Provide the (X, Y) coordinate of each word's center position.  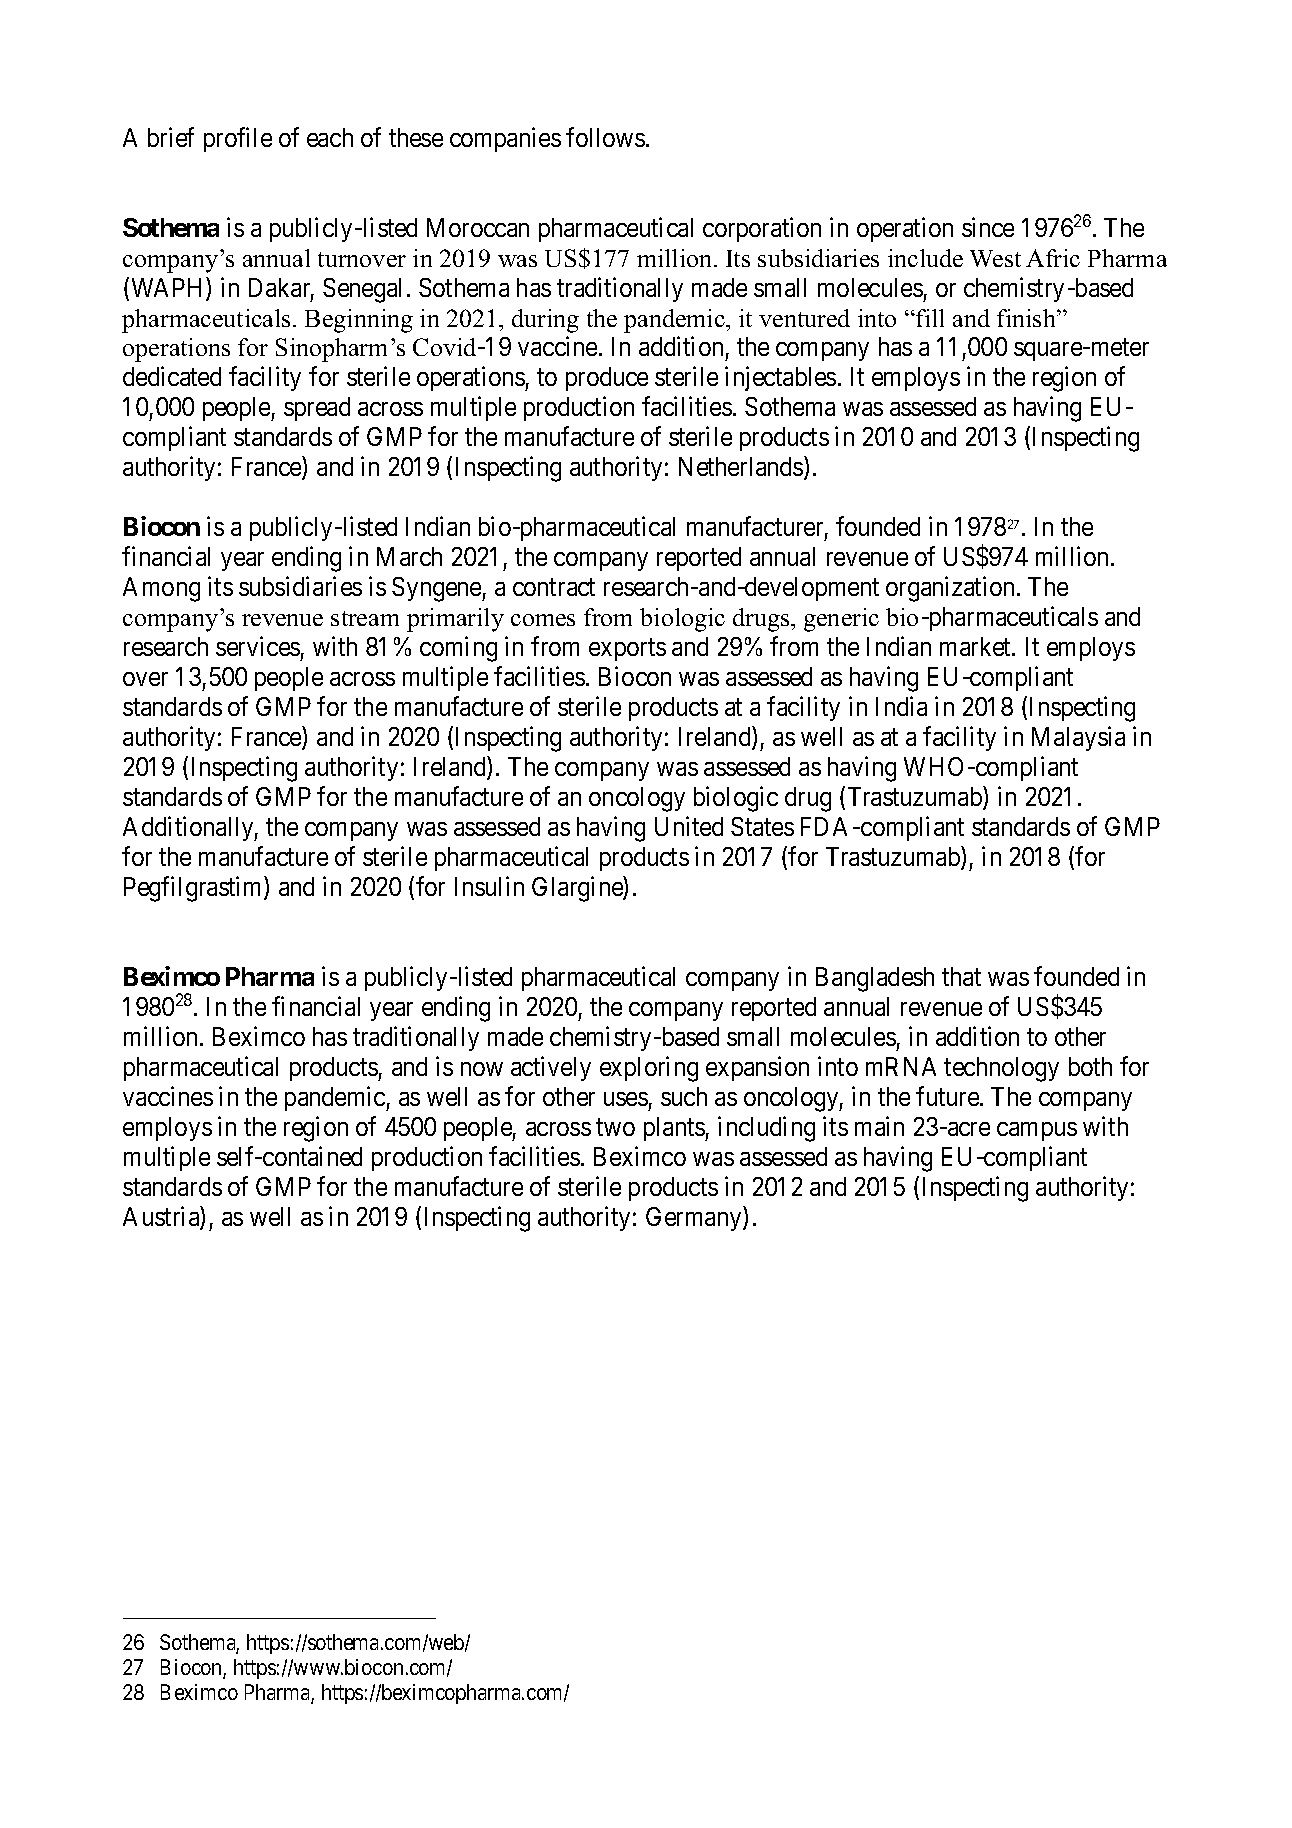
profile (238, 139)
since (988, 227)
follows (605, 137)
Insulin (489, 886)
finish (1027, 318)
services (258, 646)
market (976, 646)
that (961, 976)
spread (317, 409)
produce (607, 379)
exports (627, 650)
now (482, 1069)
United (689, 826)
